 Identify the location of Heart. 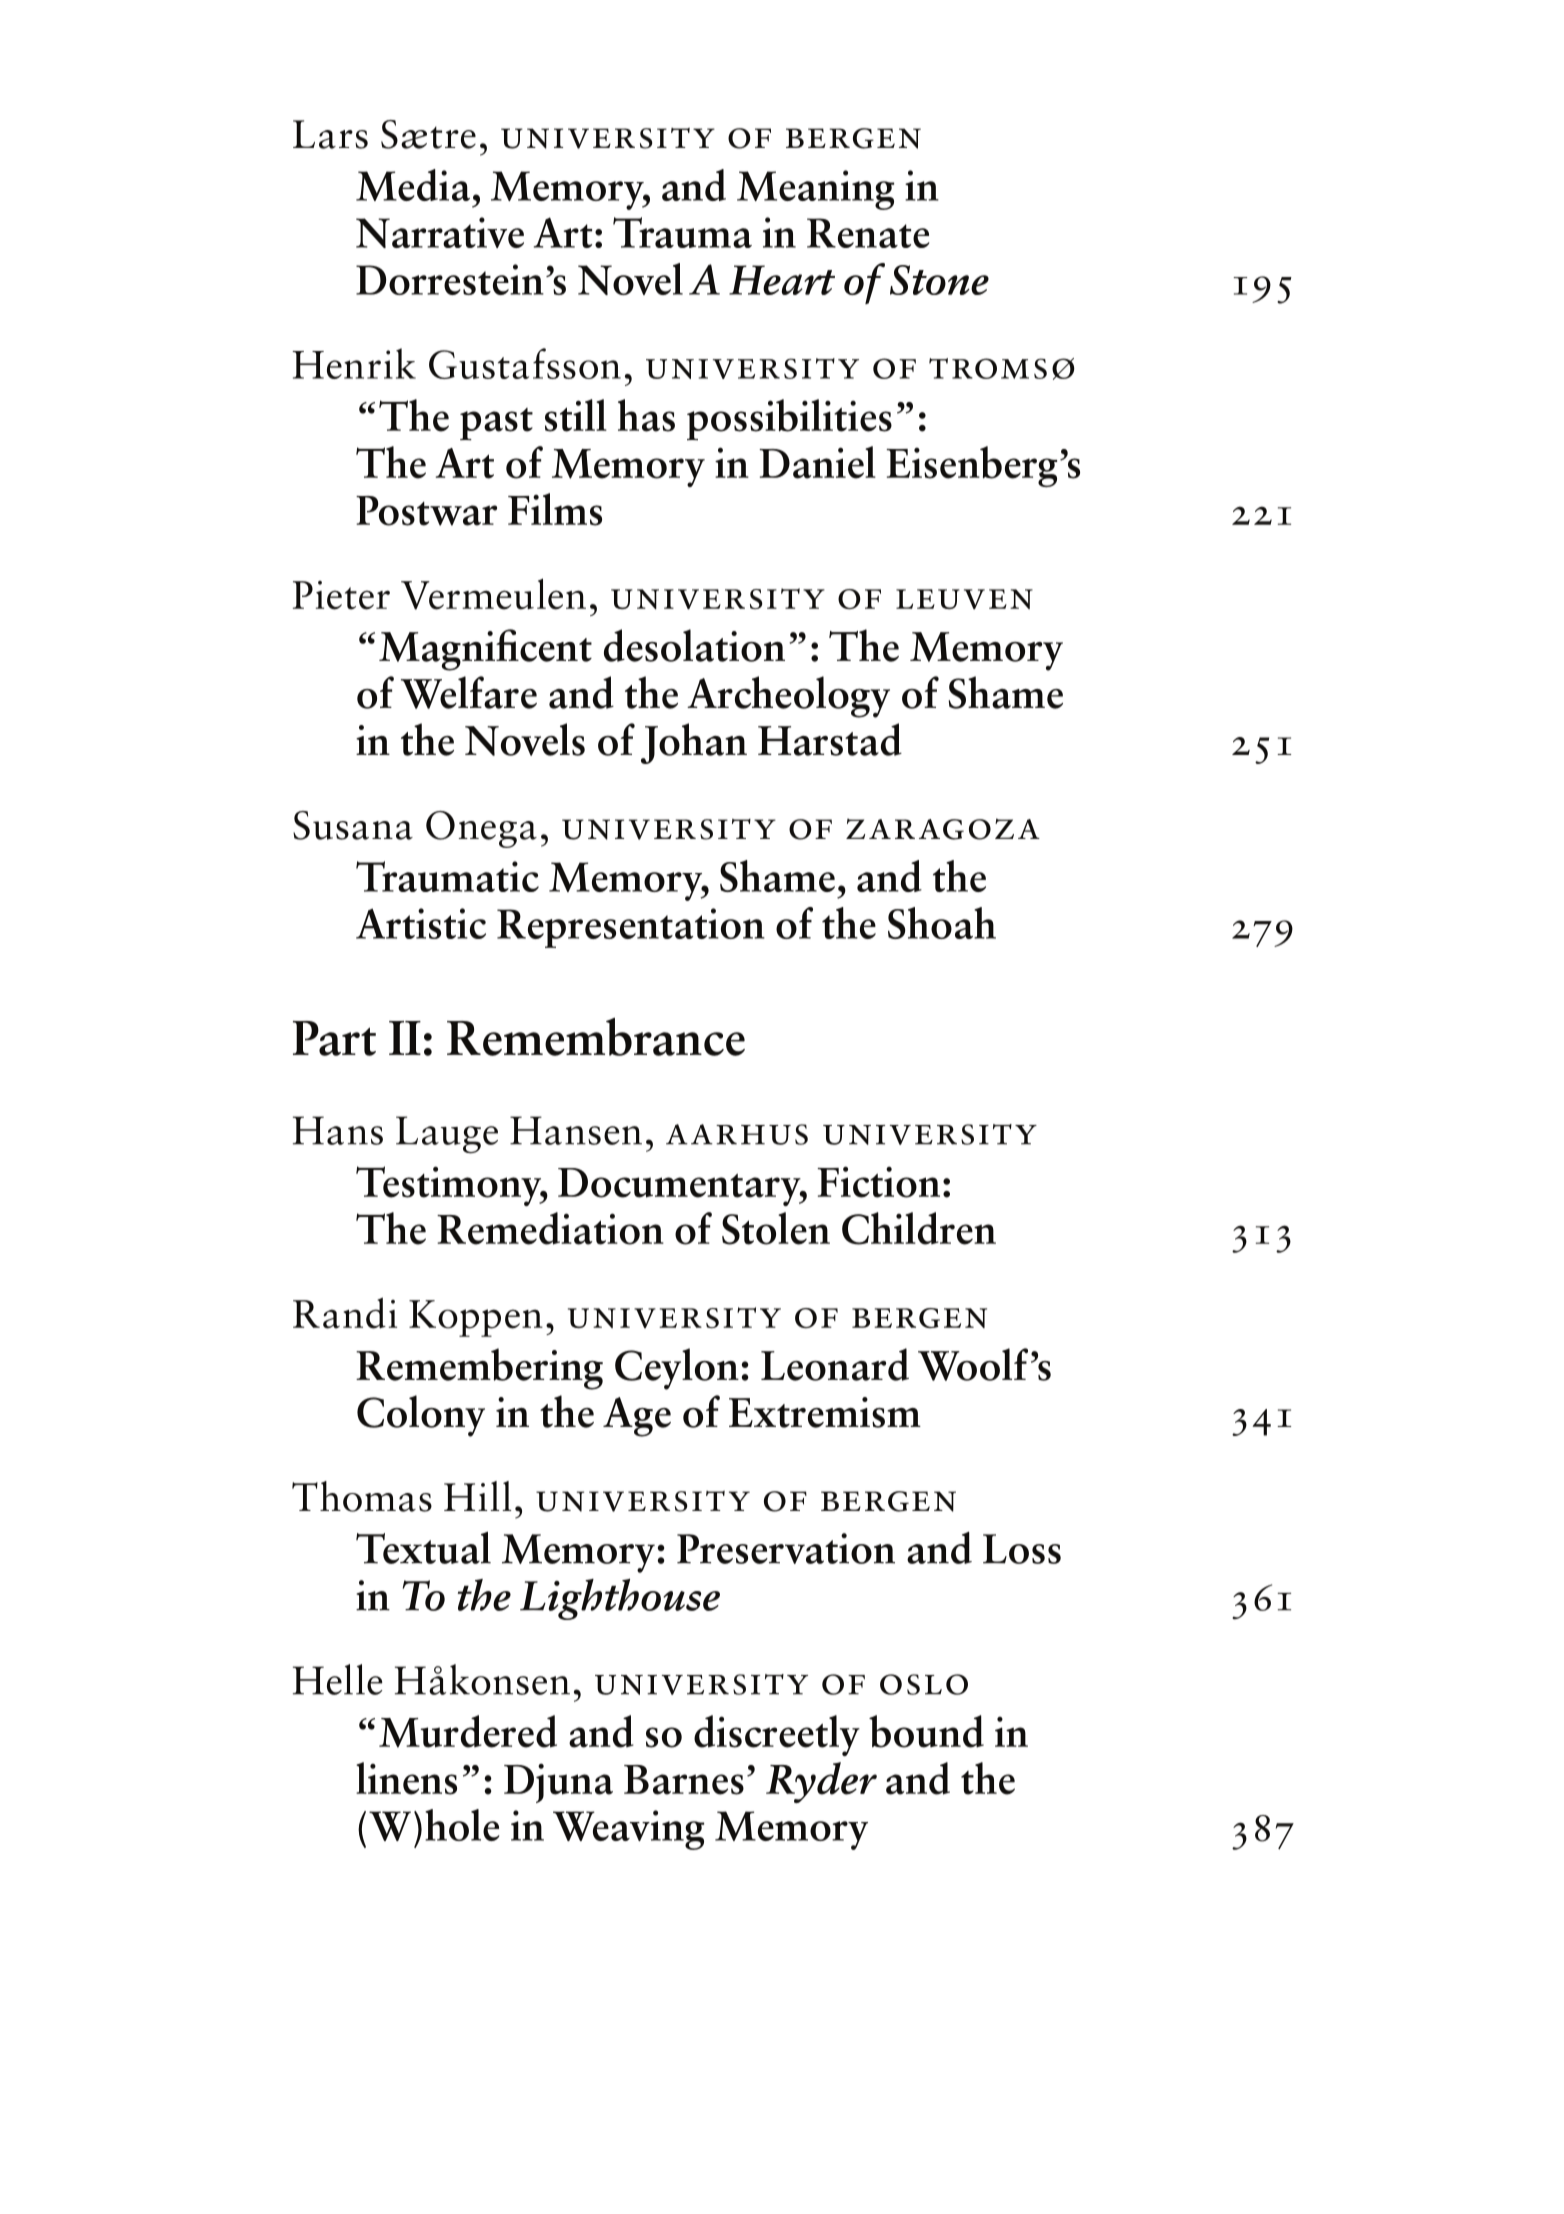
(782, 280).
